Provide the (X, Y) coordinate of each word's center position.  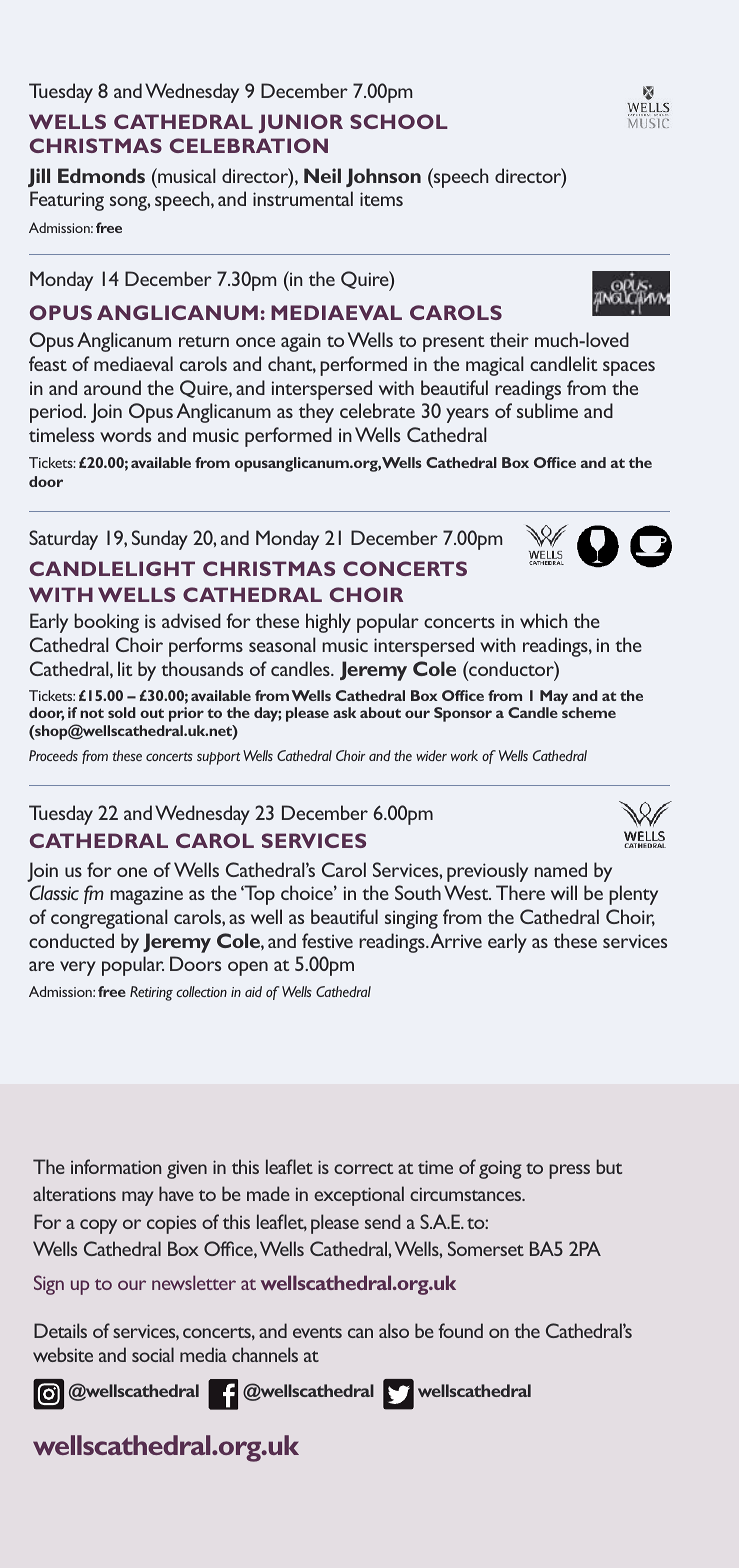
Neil (322, 175)
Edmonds (101, 175)
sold (122, 712)
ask (344, 712)
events (317, 1332)
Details (60, 1330)
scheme (589, 712)
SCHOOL (399, 121)
